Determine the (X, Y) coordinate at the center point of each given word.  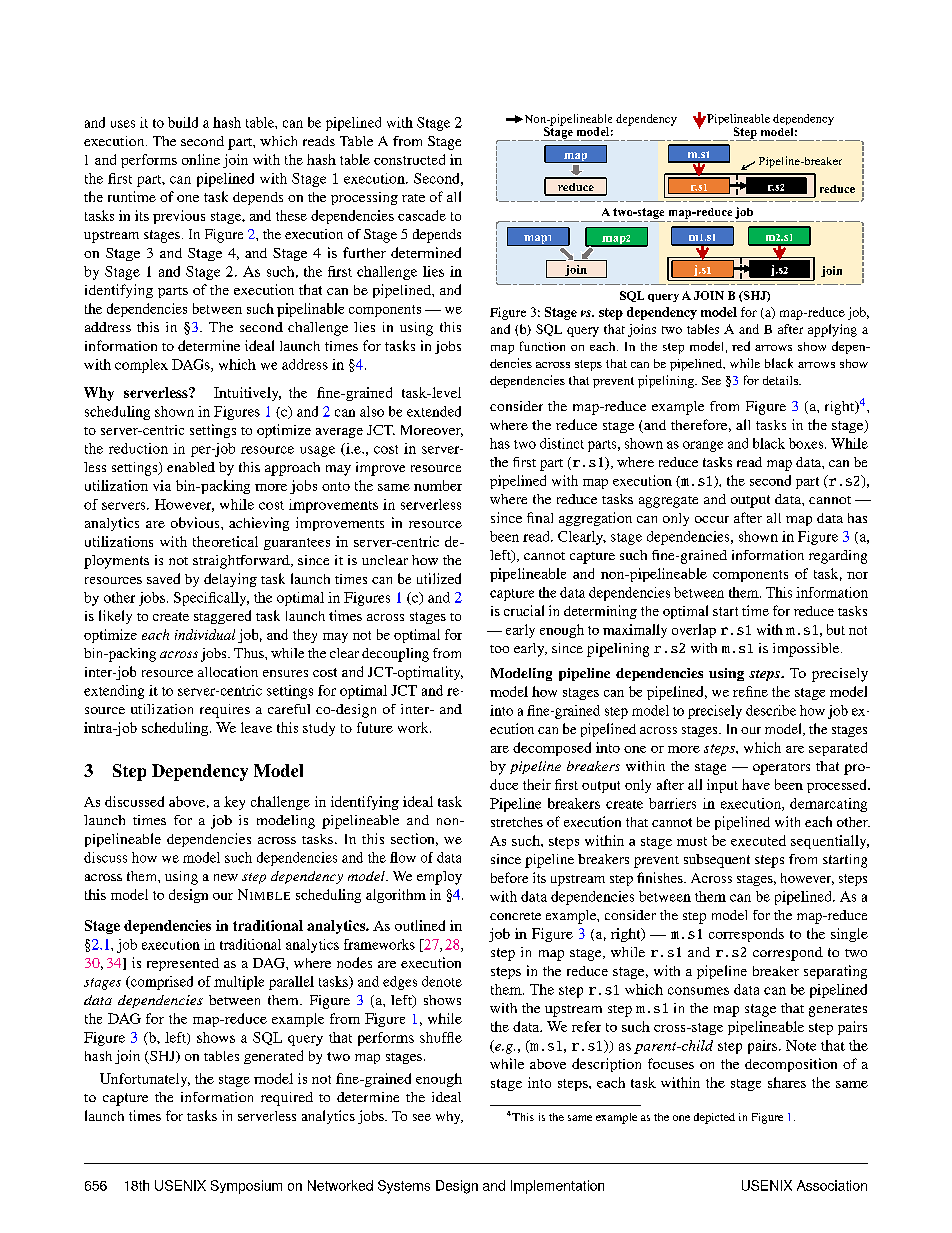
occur (712, 519)
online (201, 159)
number (438, 485)
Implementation (557, 1187)
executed (758, 840)
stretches (517, 822)
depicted (714, 1118)
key (234, 803)
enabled (191, 467)
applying (832, 330)
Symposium (246, 1187)
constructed (409, 159)
